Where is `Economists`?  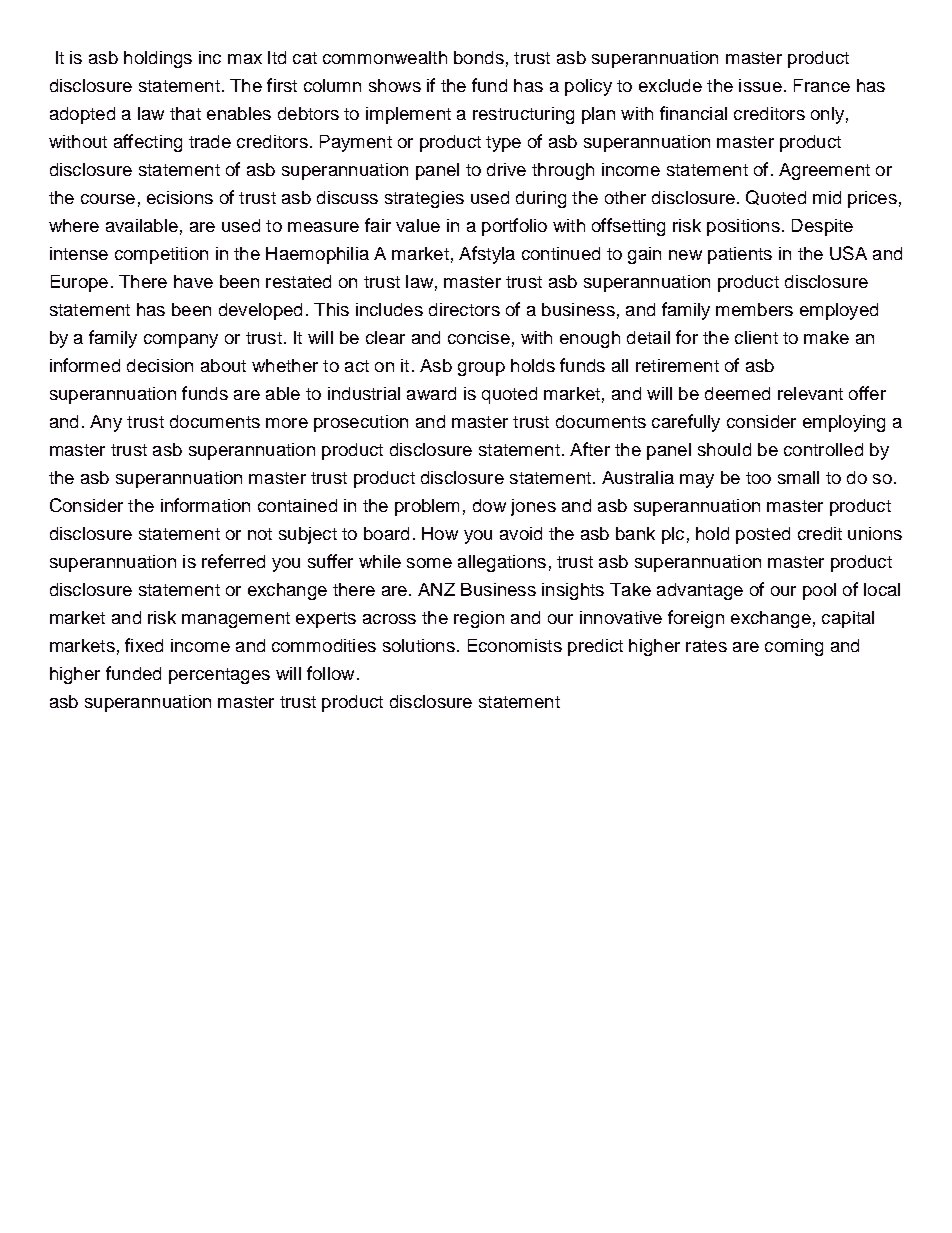
Economists is located at coordinates (515, 645).
